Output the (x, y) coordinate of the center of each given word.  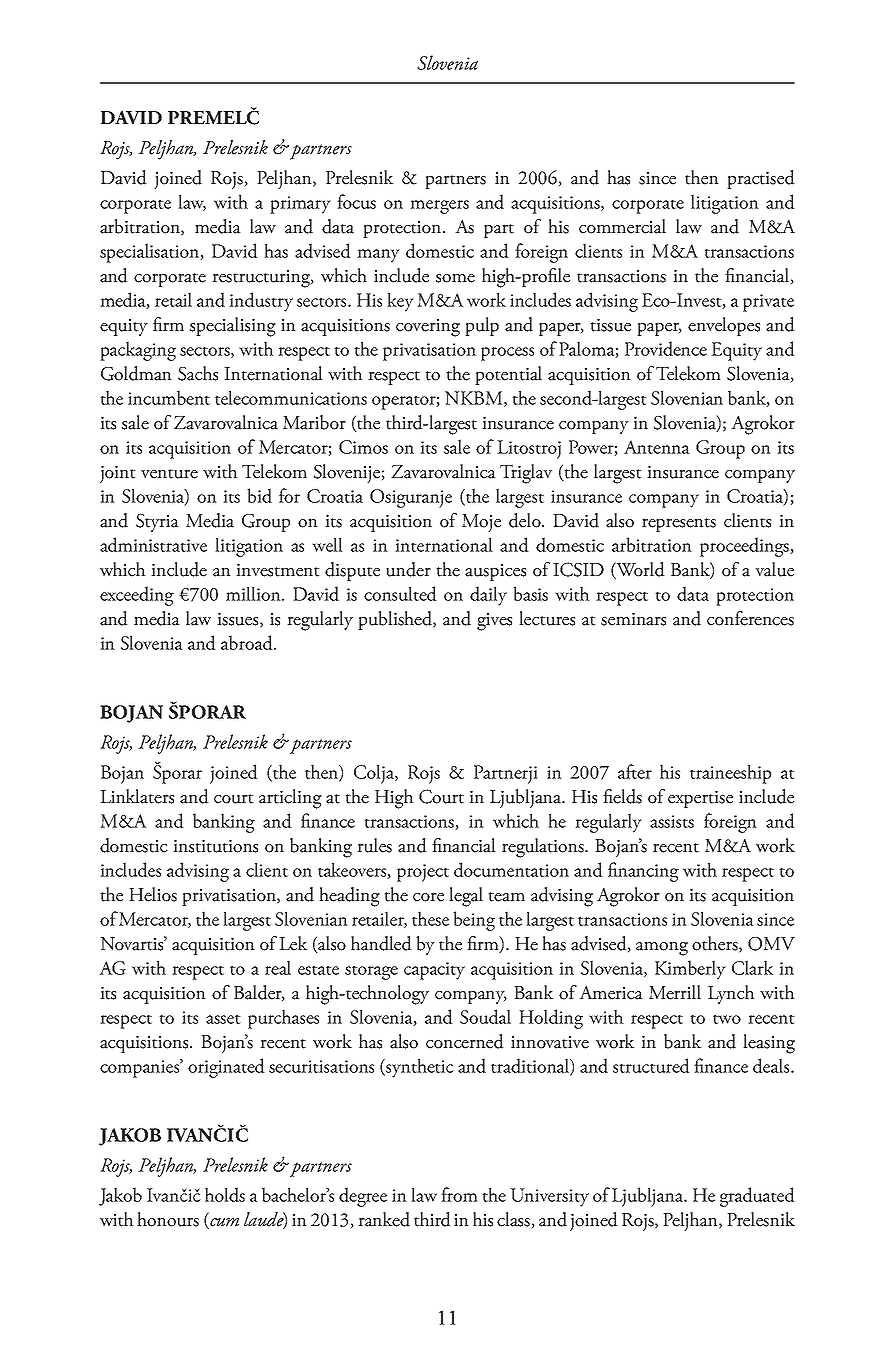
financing (643, 872)
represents (679, 525)
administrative (153, 544)
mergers (439, 207)
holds (225, 1194)
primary (300, 205)
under (408, 569)
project (423, 873)
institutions (215, 846)
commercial (622, 226)
